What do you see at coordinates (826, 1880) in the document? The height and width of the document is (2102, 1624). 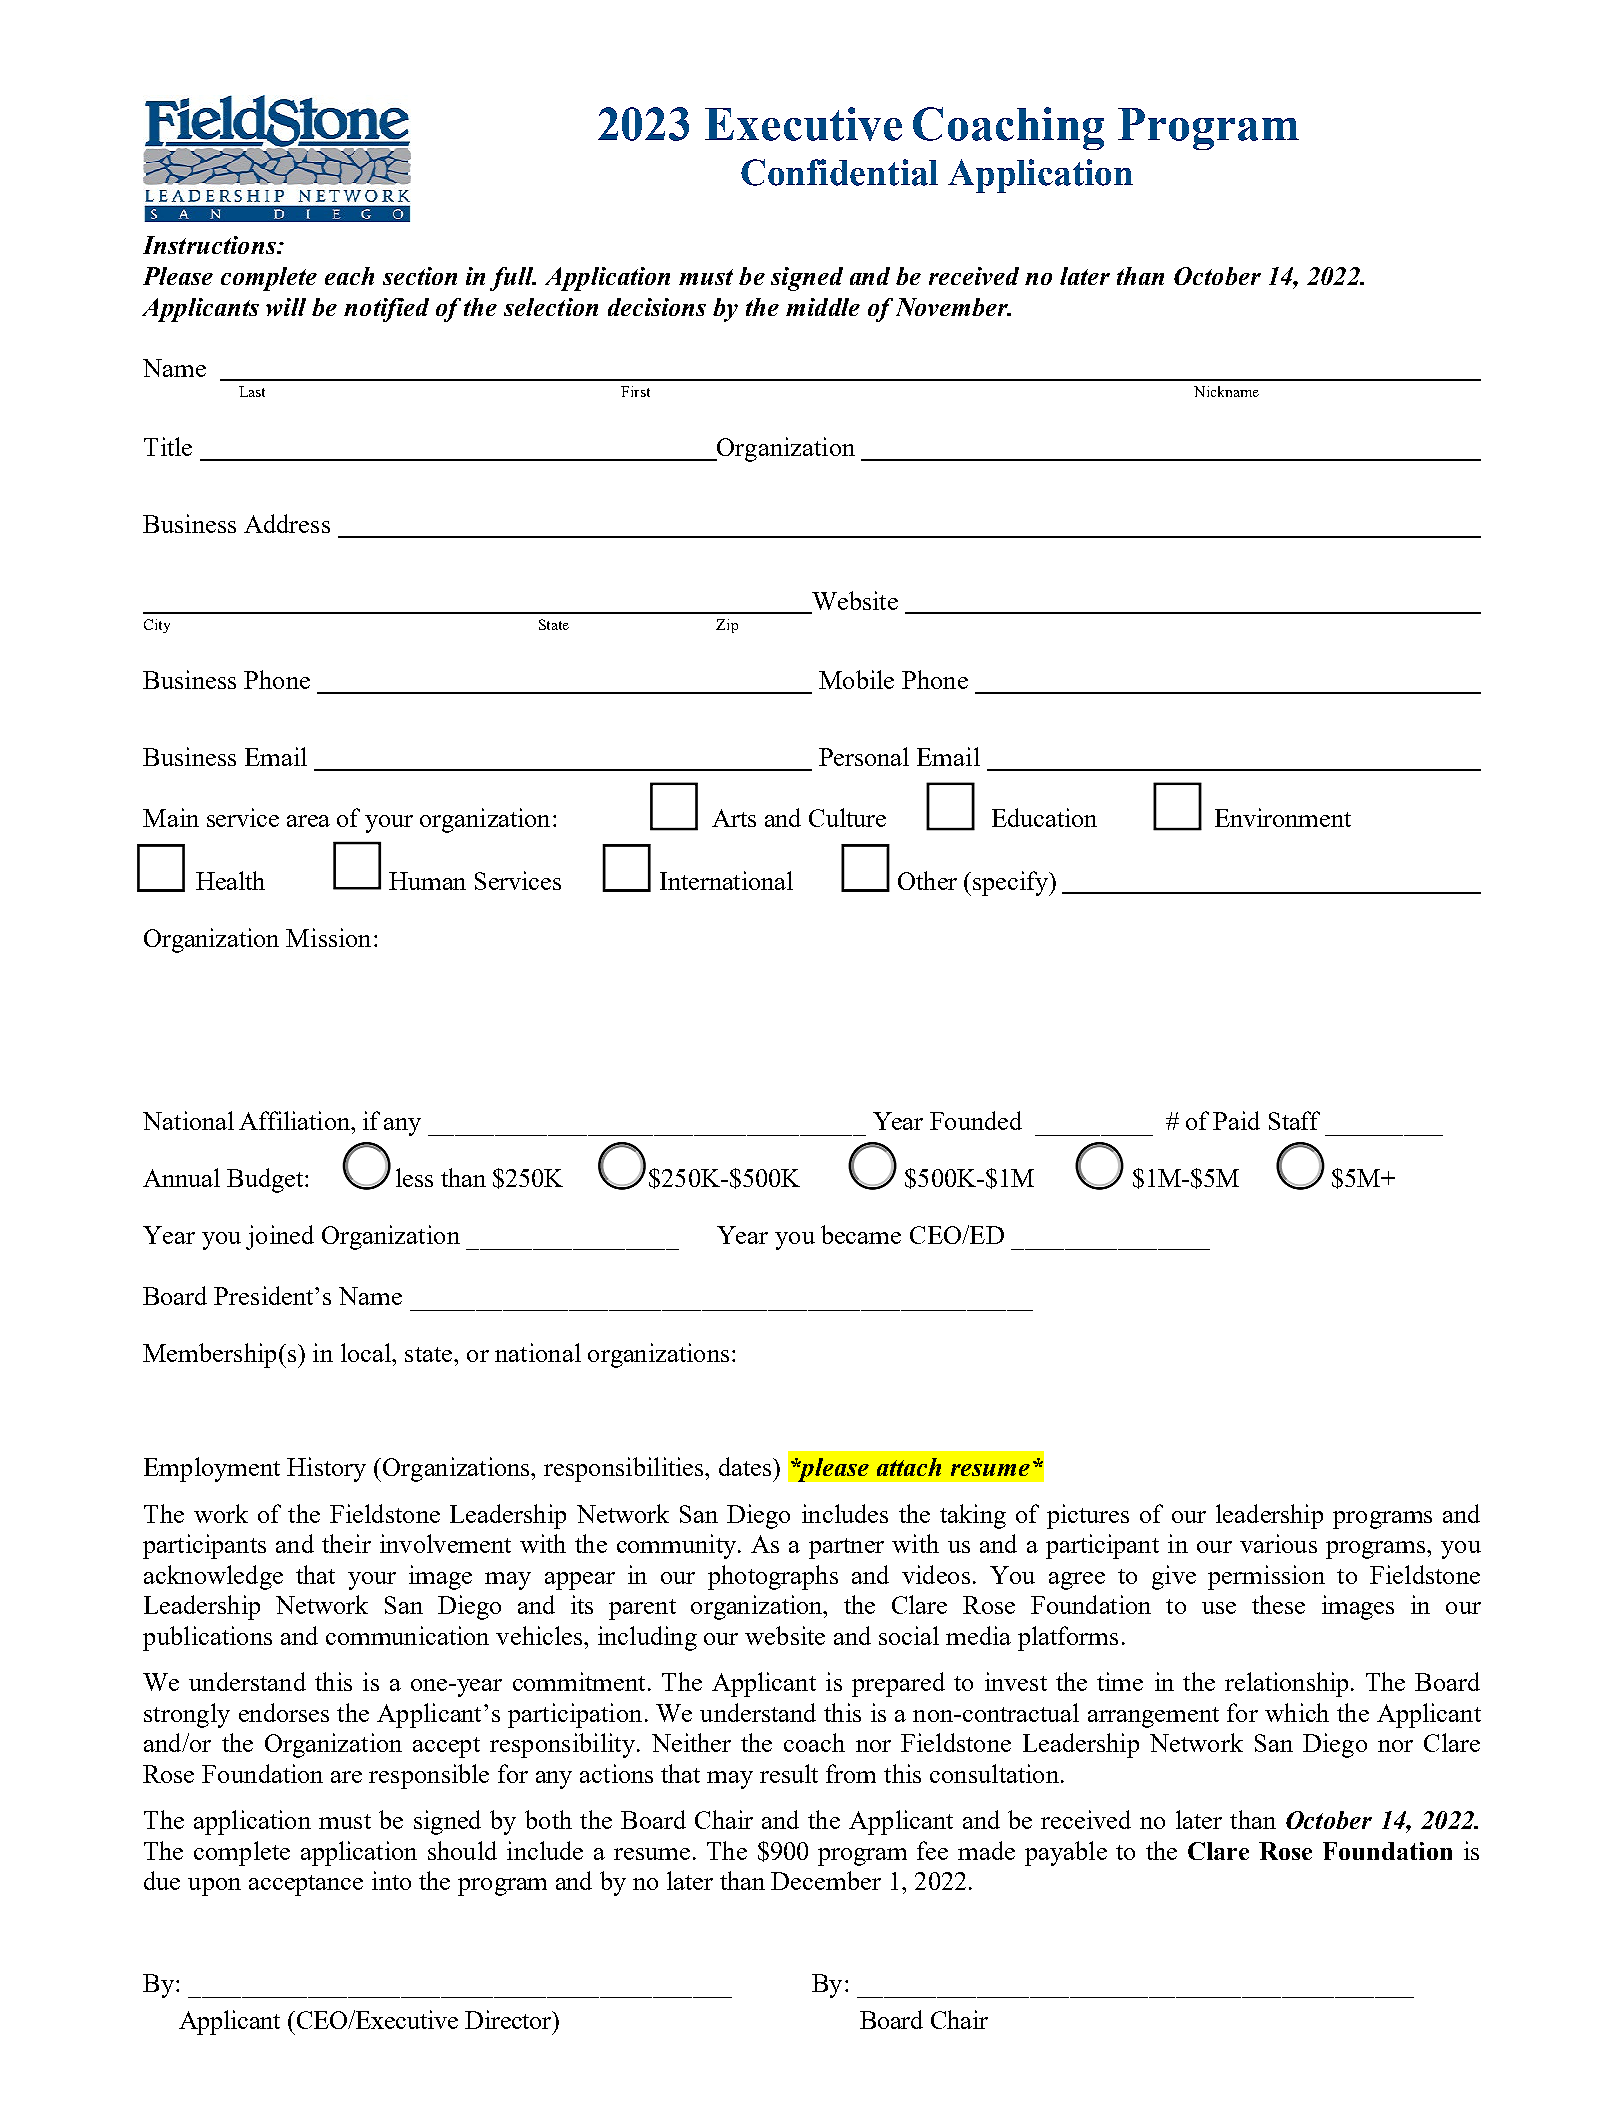 I see `December` at bounding box center [826, 1880].
